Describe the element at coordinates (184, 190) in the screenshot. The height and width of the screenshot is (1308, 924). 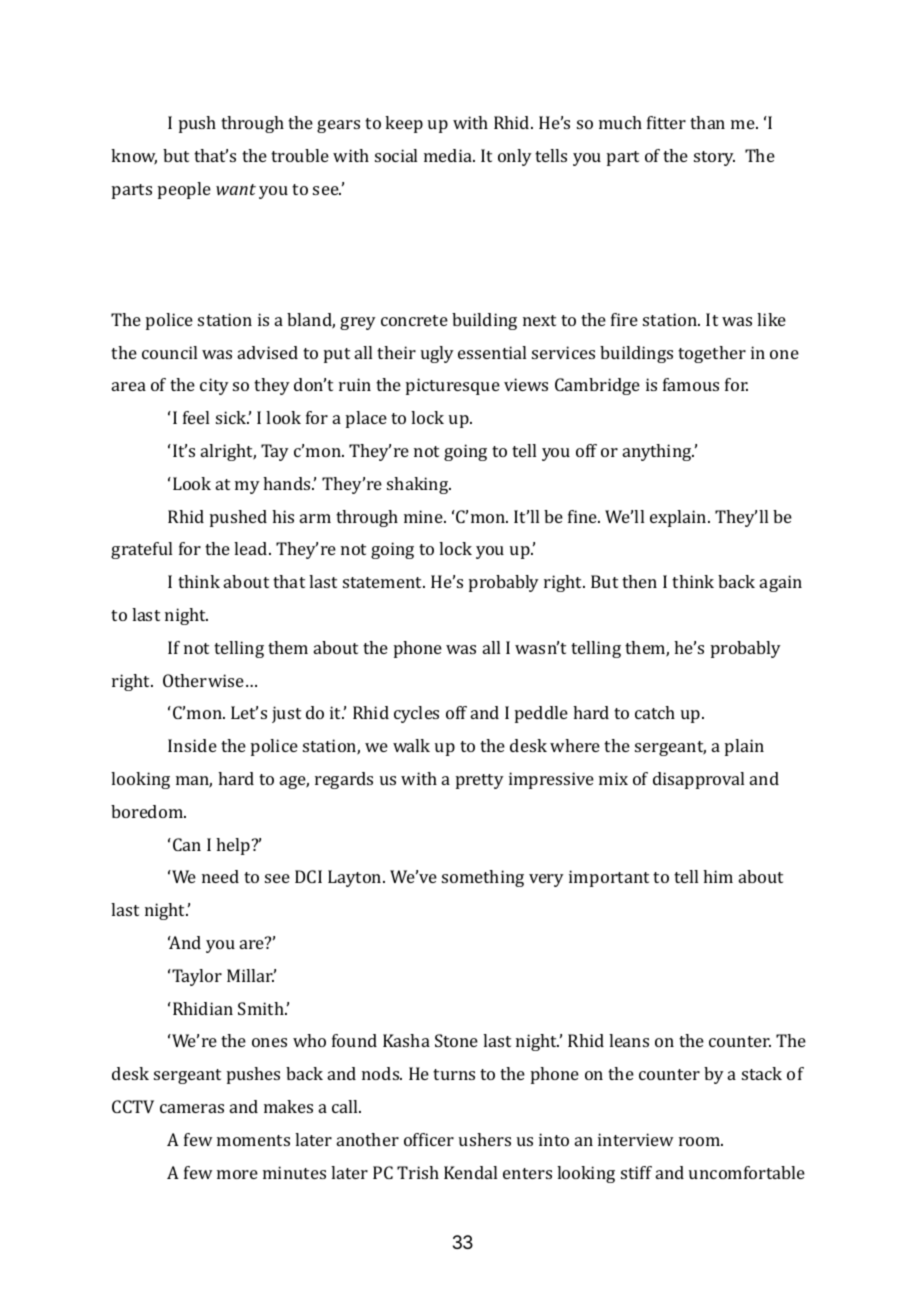
I see `people` at that location.
